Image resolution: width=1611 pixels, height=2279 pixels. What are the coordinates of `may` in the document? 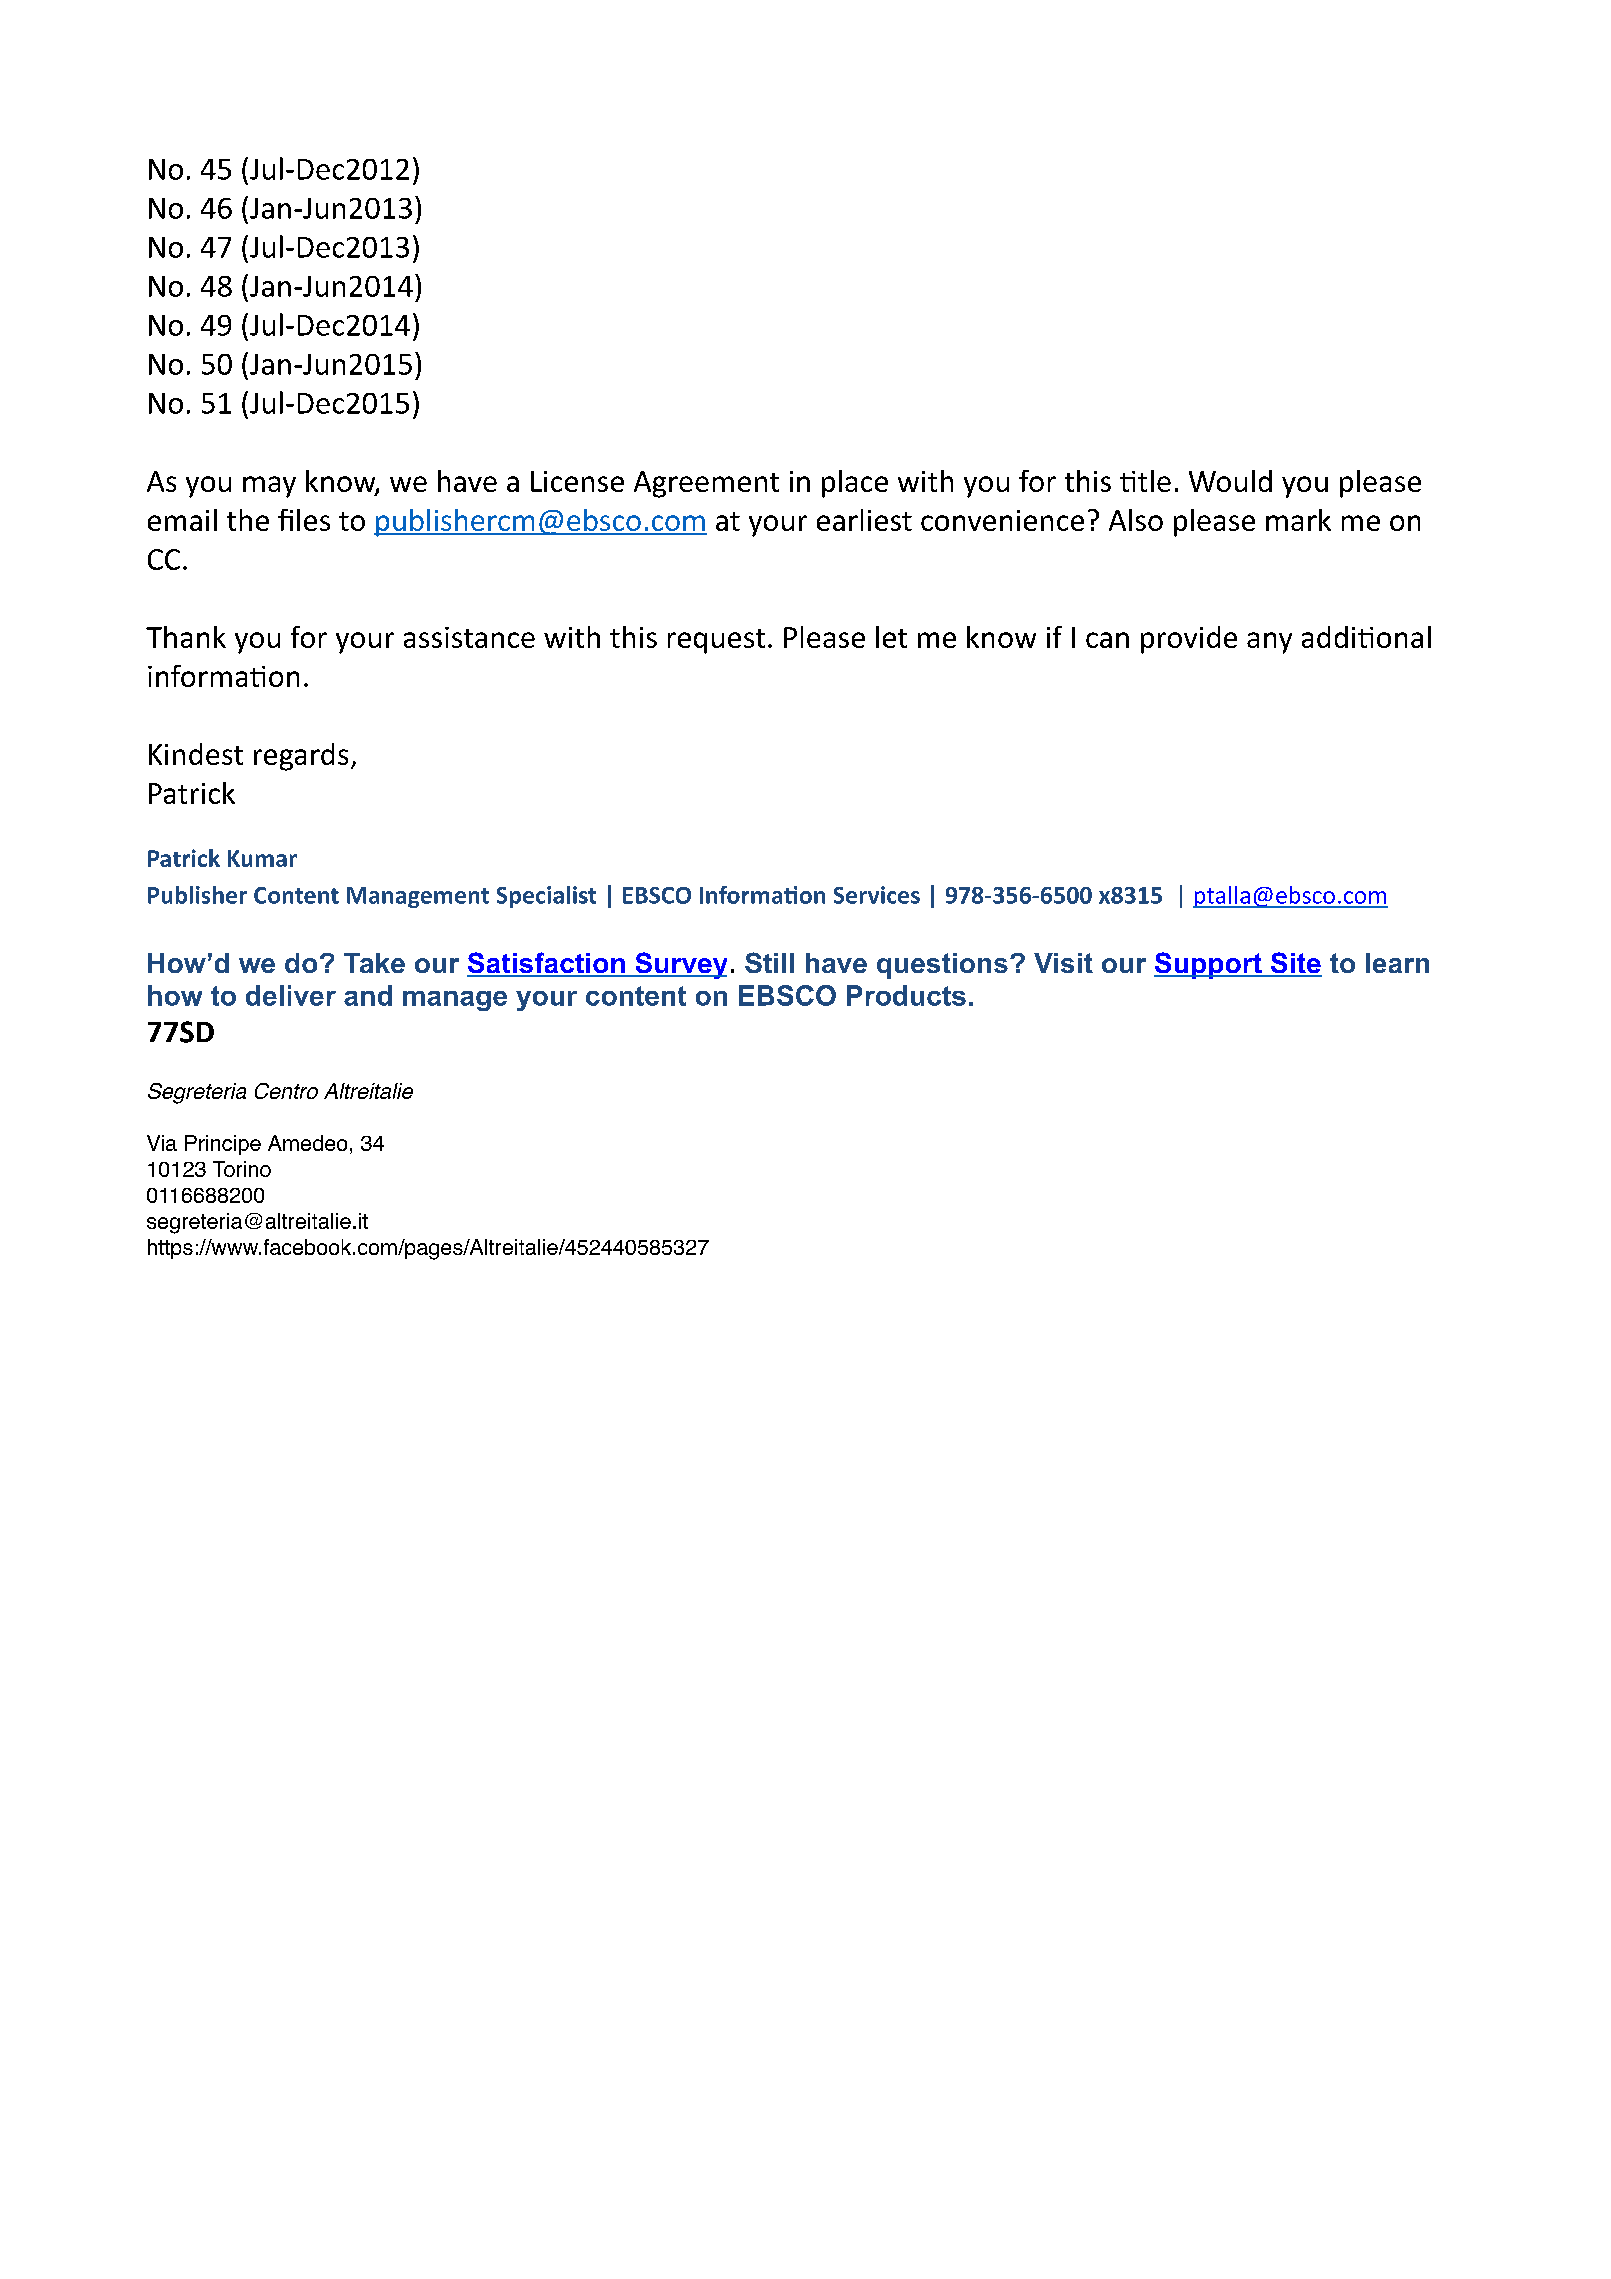 It's located at (269, 487).
